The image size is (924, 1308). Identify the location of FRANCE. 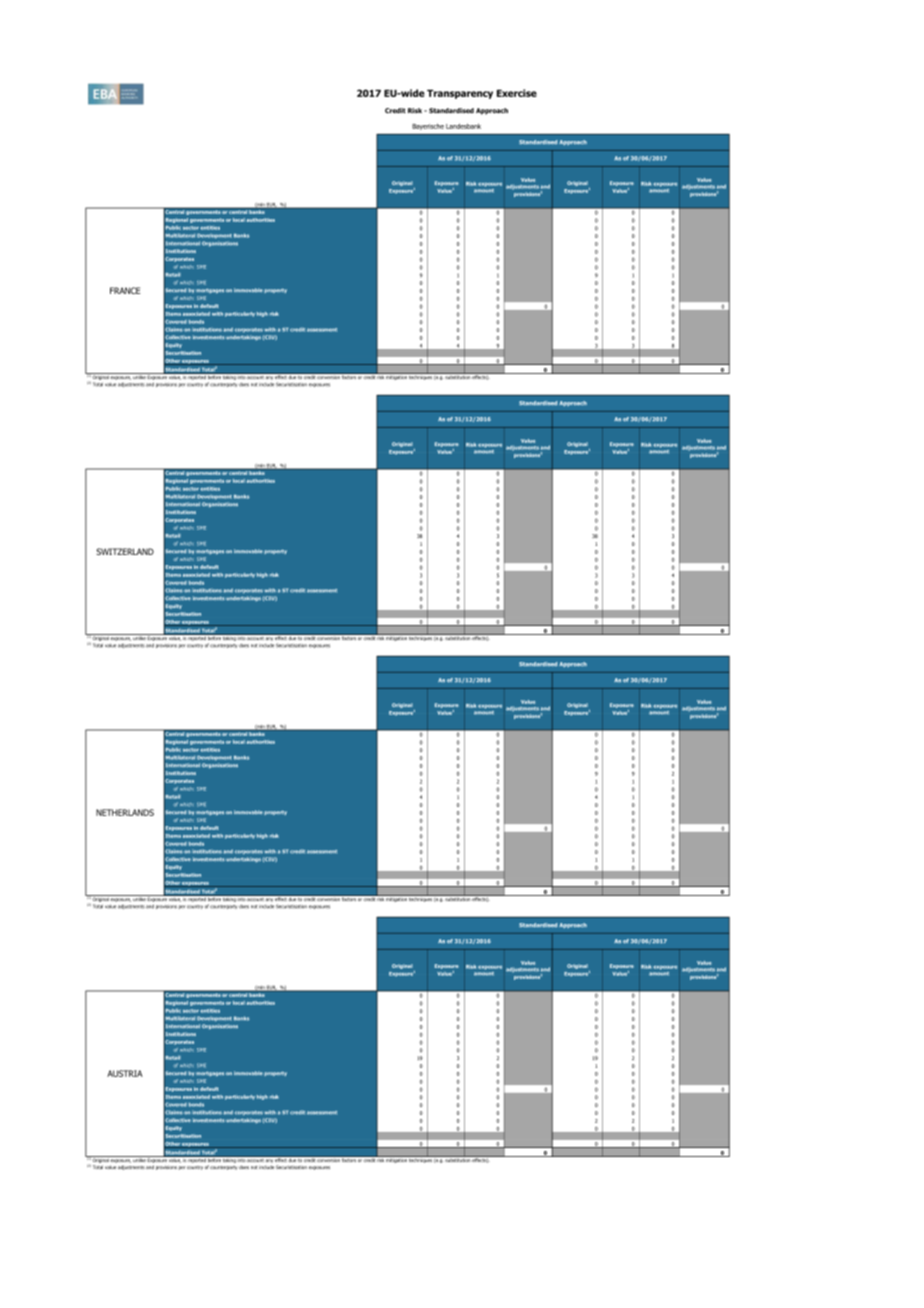
(125, 290).
